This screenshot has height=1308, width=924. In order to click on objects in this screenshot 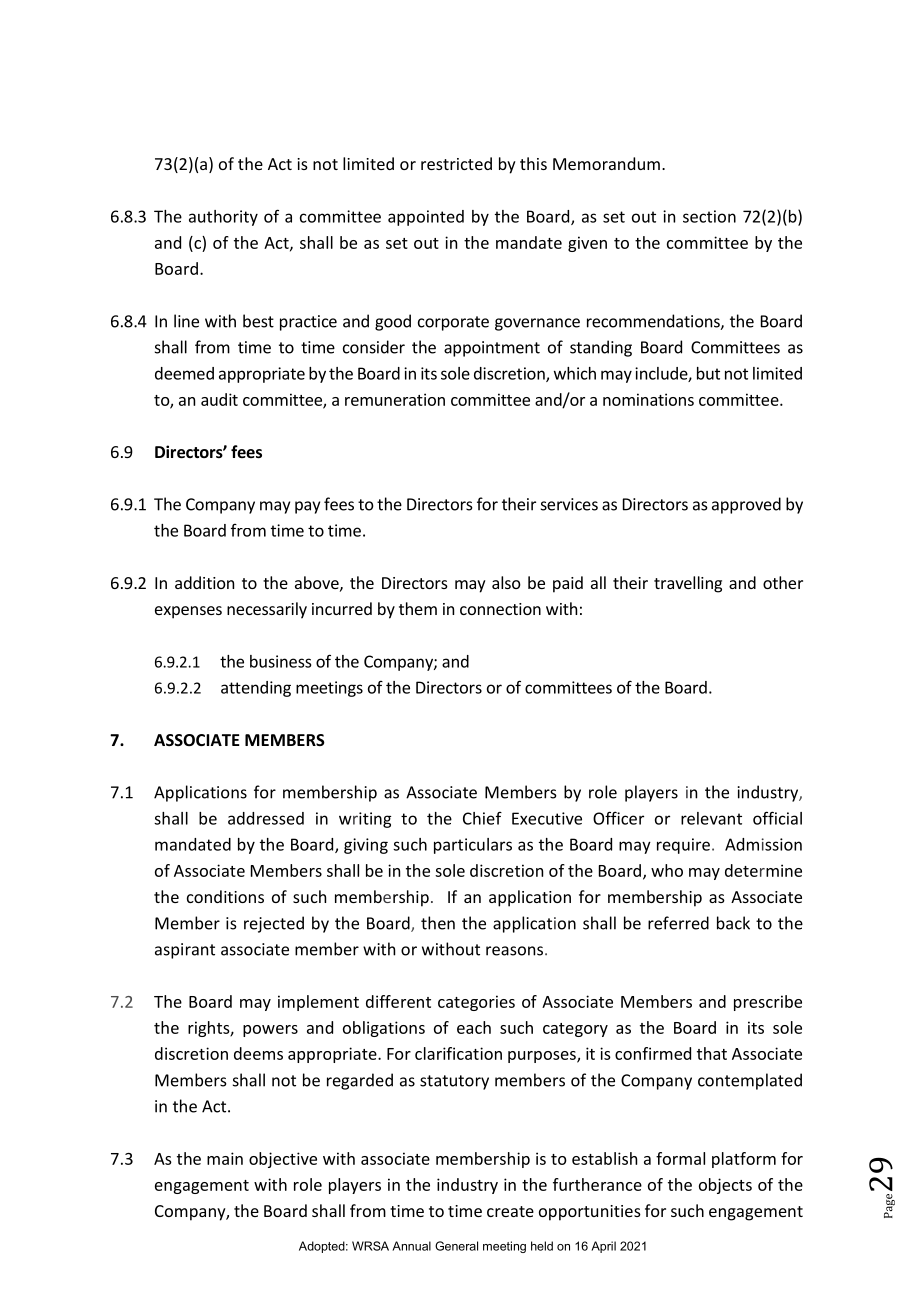, I will do `click(725, 1186)`.
